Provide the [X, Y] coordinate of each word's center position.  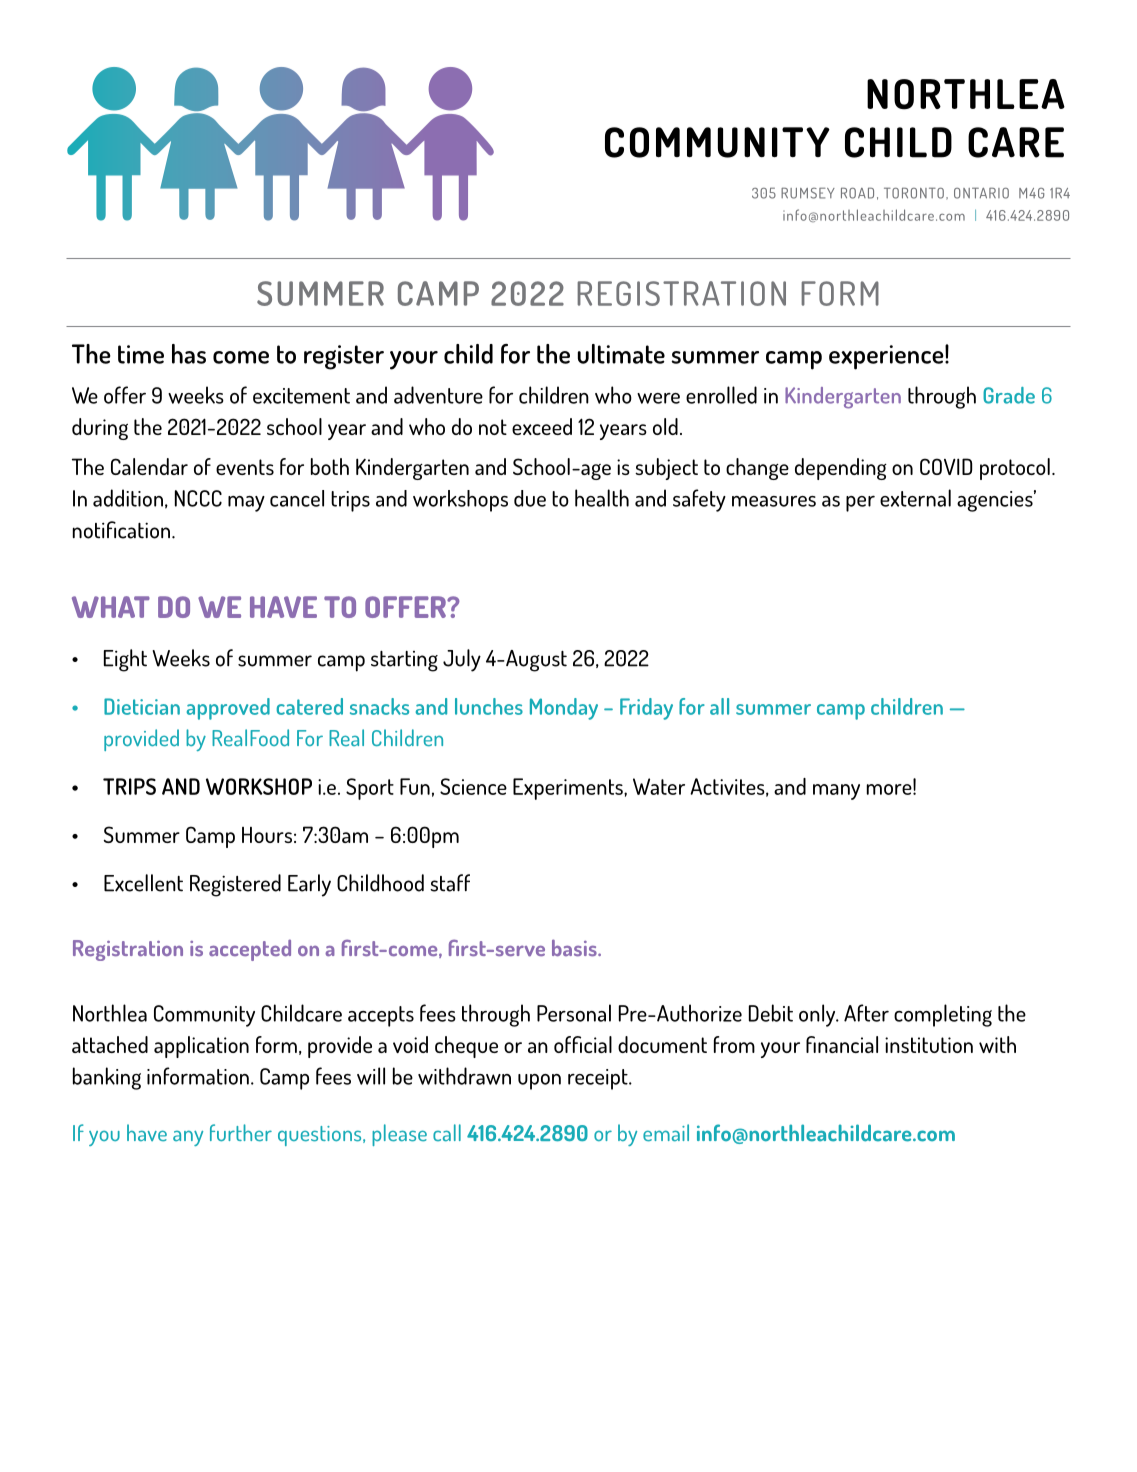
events [245, 467]
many [836, 792]
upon [539, 1082]
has [189, 354]
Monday [564, 709]
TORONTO [914, 193]
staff [450, 883]
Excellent [143, 883]
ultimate [621, 354]
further [241, 1133]
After [866, 1013]
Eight [125, 660]
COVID [946, 466]
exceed [542, 426]
